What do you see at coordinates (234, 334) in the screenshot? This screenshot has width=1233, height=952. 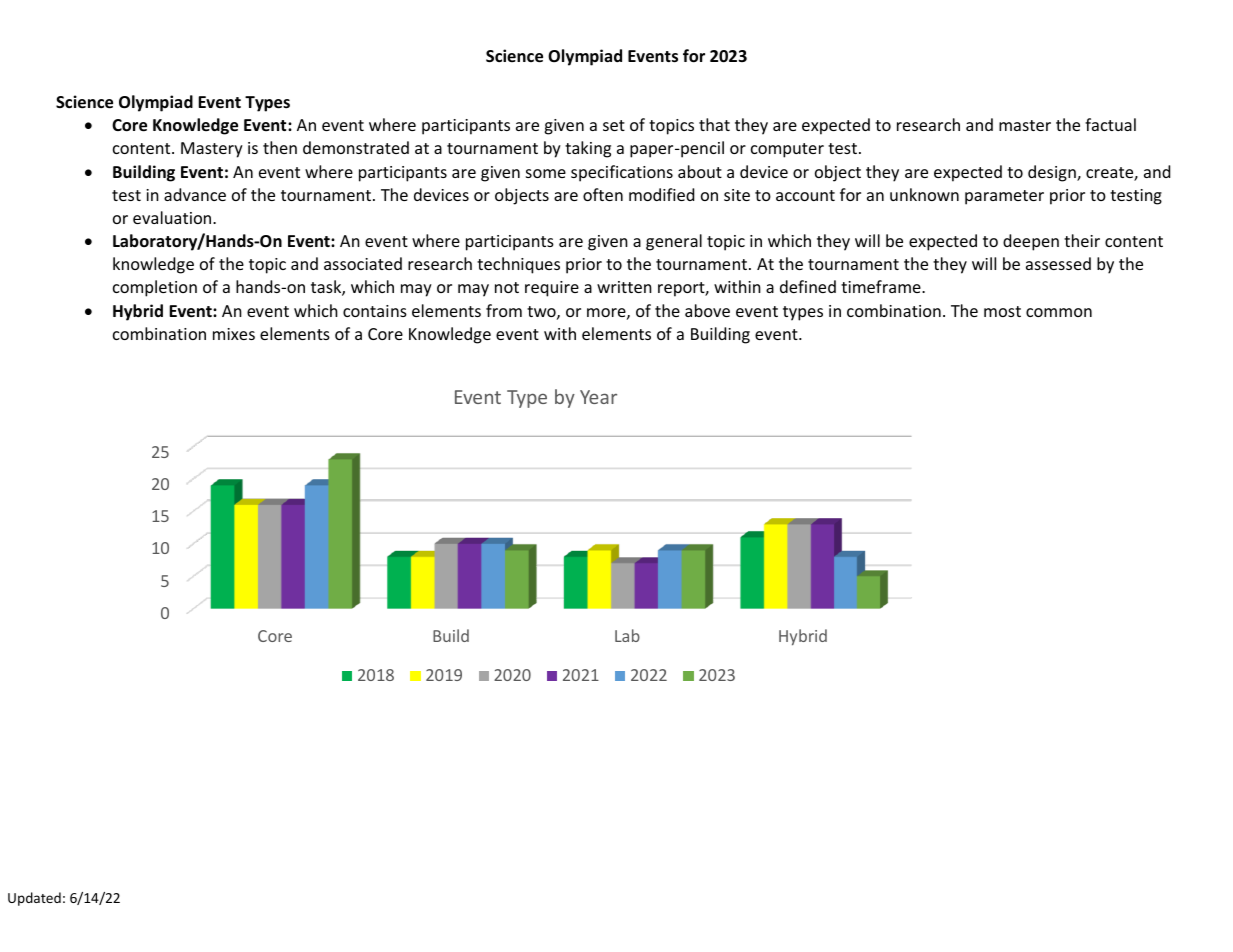 I see `mixes` at bounding box center [234, 334].
